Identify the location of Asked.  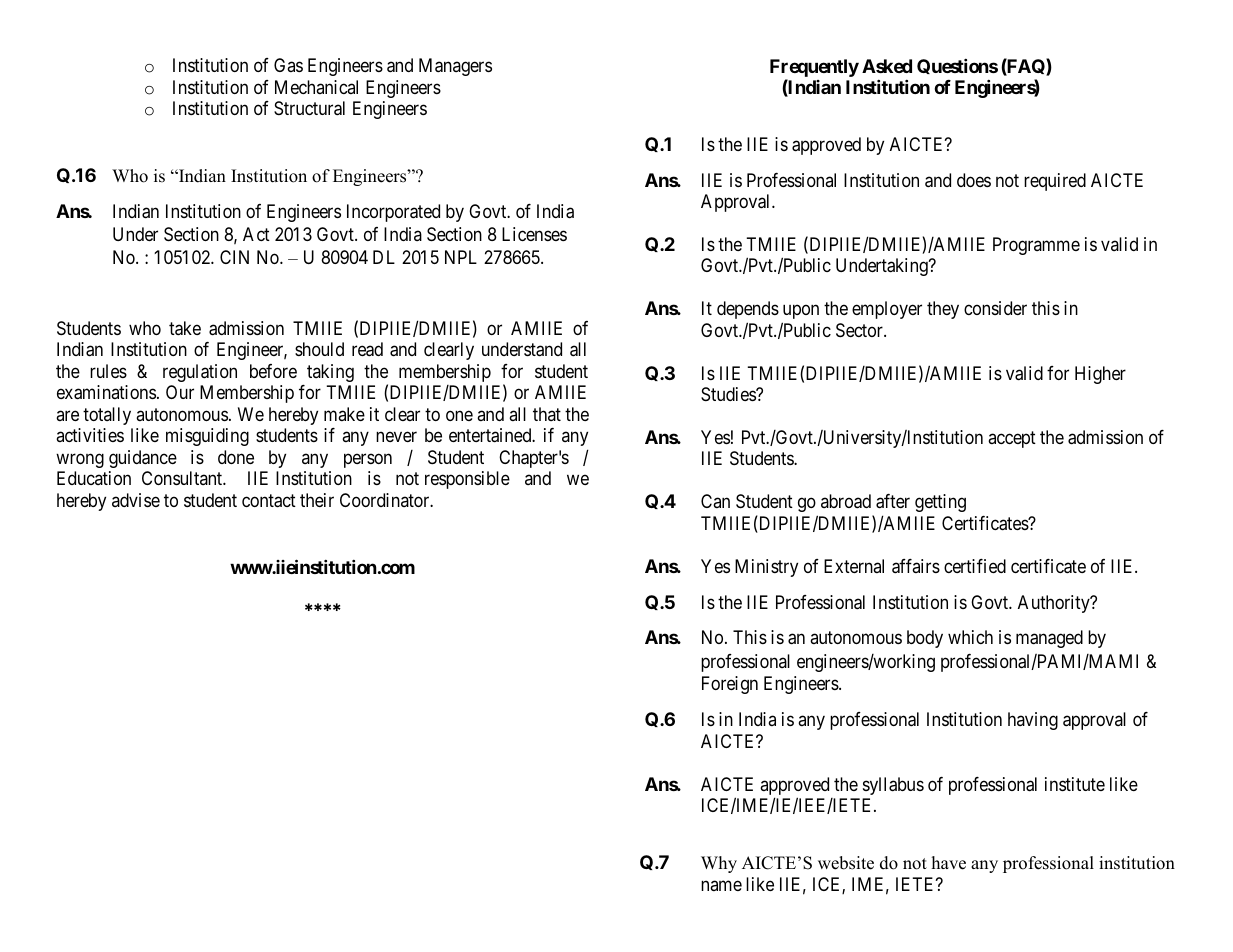
(887, 66).
